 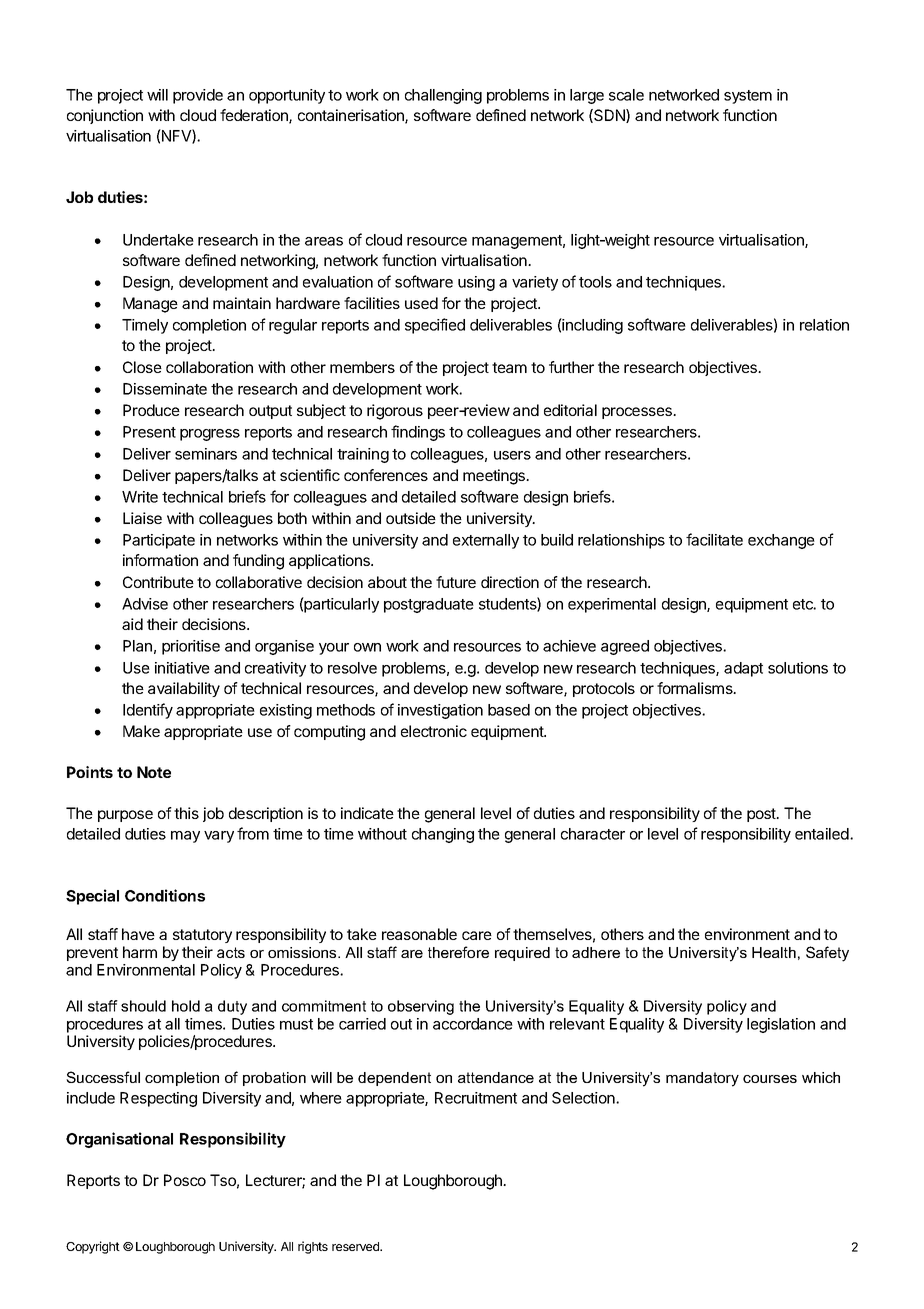 I want to click on provide, so click(x=198, y=96).
